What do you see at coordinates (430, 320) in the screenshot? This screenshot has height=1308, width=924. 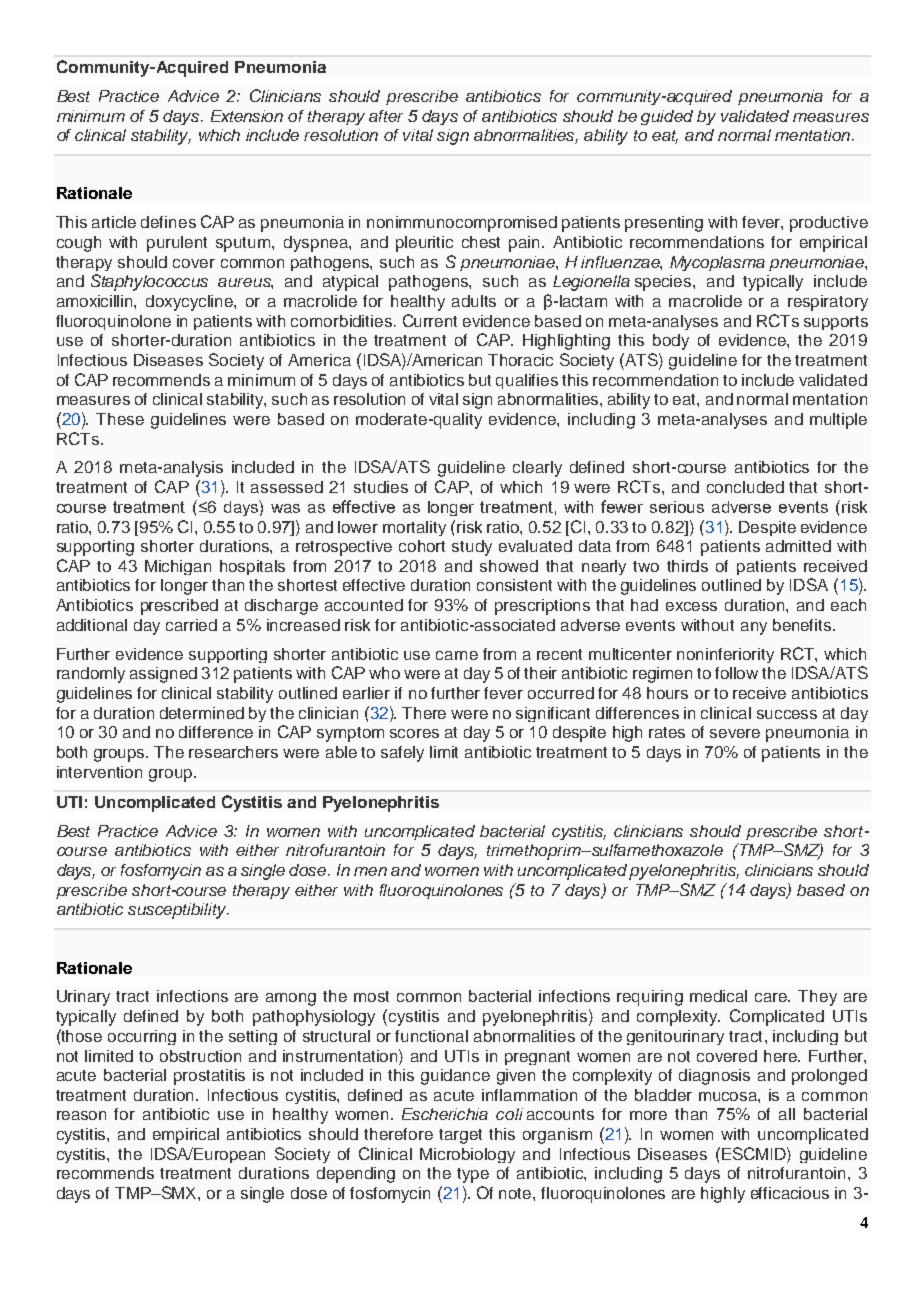 I see `Current` at bounding box center [430, 320].
